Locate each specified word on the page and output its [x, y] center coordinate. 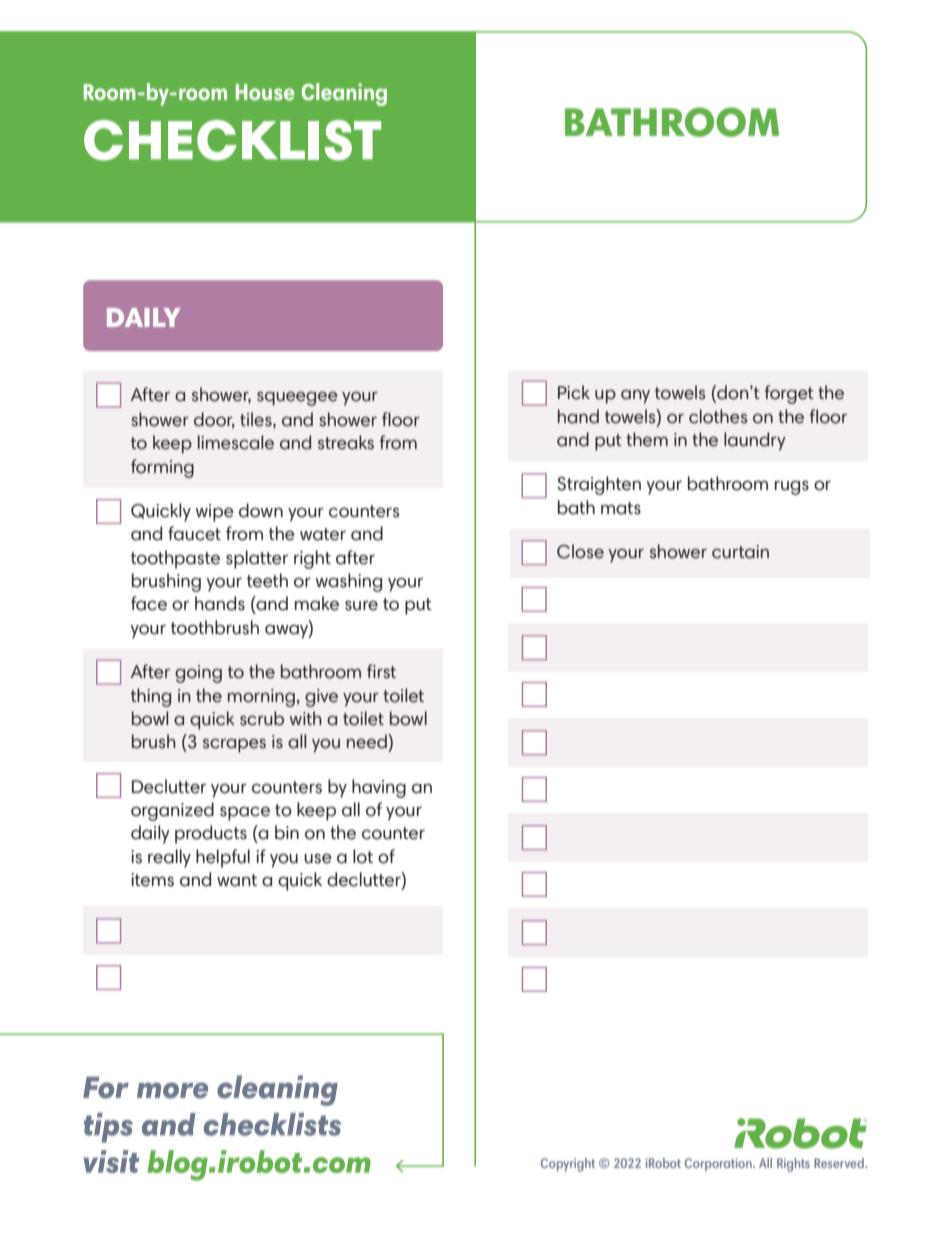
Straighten [599, 485]
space [245, 813]
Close [580, 551]
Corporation [719, 1164]
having [379, 788]
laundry [755, 441]
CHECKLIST [232, 140]
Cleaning [344, 94]
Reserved [840, 1163]
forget [788, 394]
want [237, 880]
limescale [236, 442]
